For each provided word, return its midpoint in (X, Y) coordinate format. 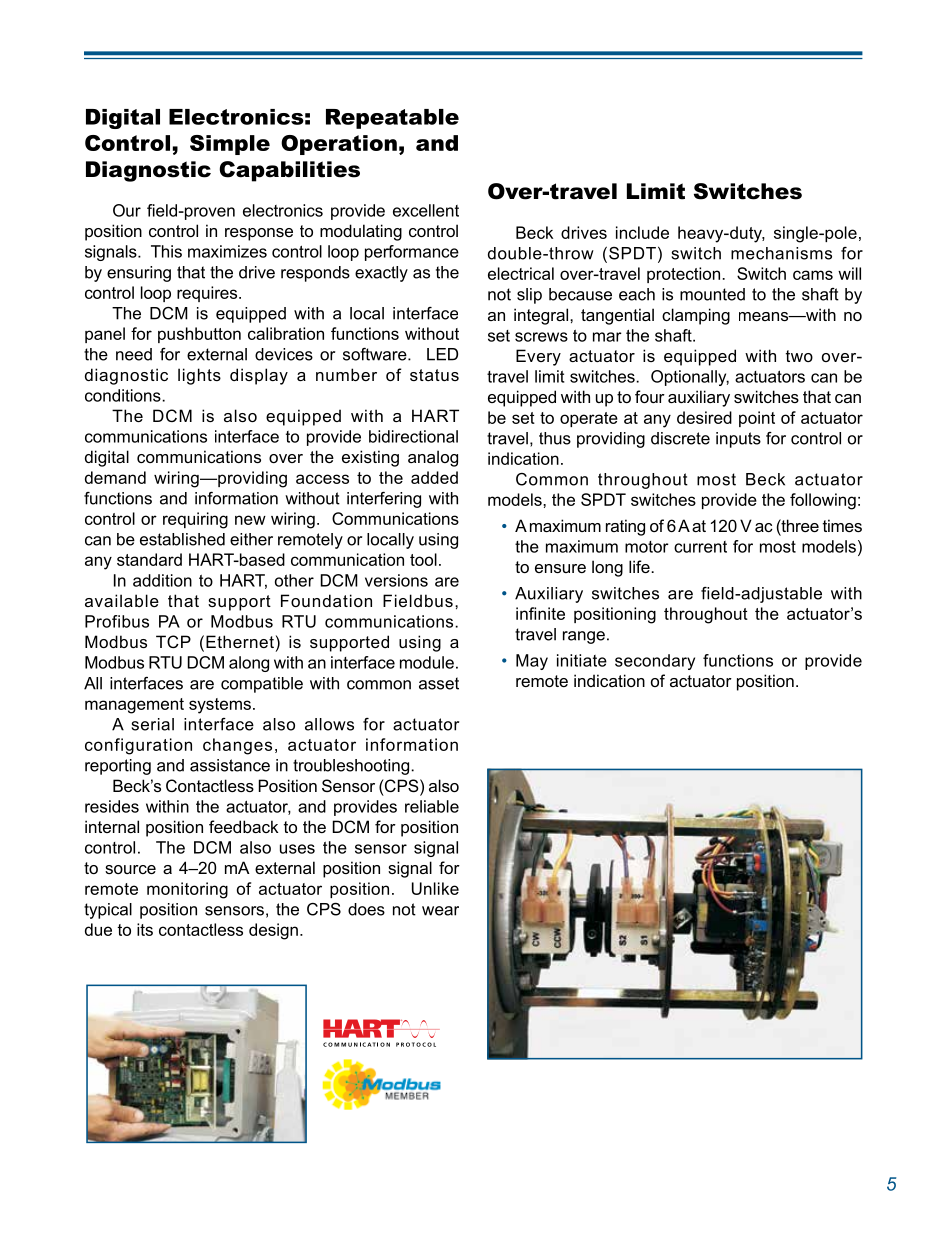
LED (442, 354)
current (700, 547)
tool (423, 559)
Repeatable (392, 119)
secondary (655, 662)
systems (220, 706)
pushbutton (199, 335)
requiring (195, 520)
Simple (230, 145)
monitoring (187, 890)
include (642, 232)
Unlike (435, 888)
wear (440, 911)
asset (439, 683)
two (799, 356)
